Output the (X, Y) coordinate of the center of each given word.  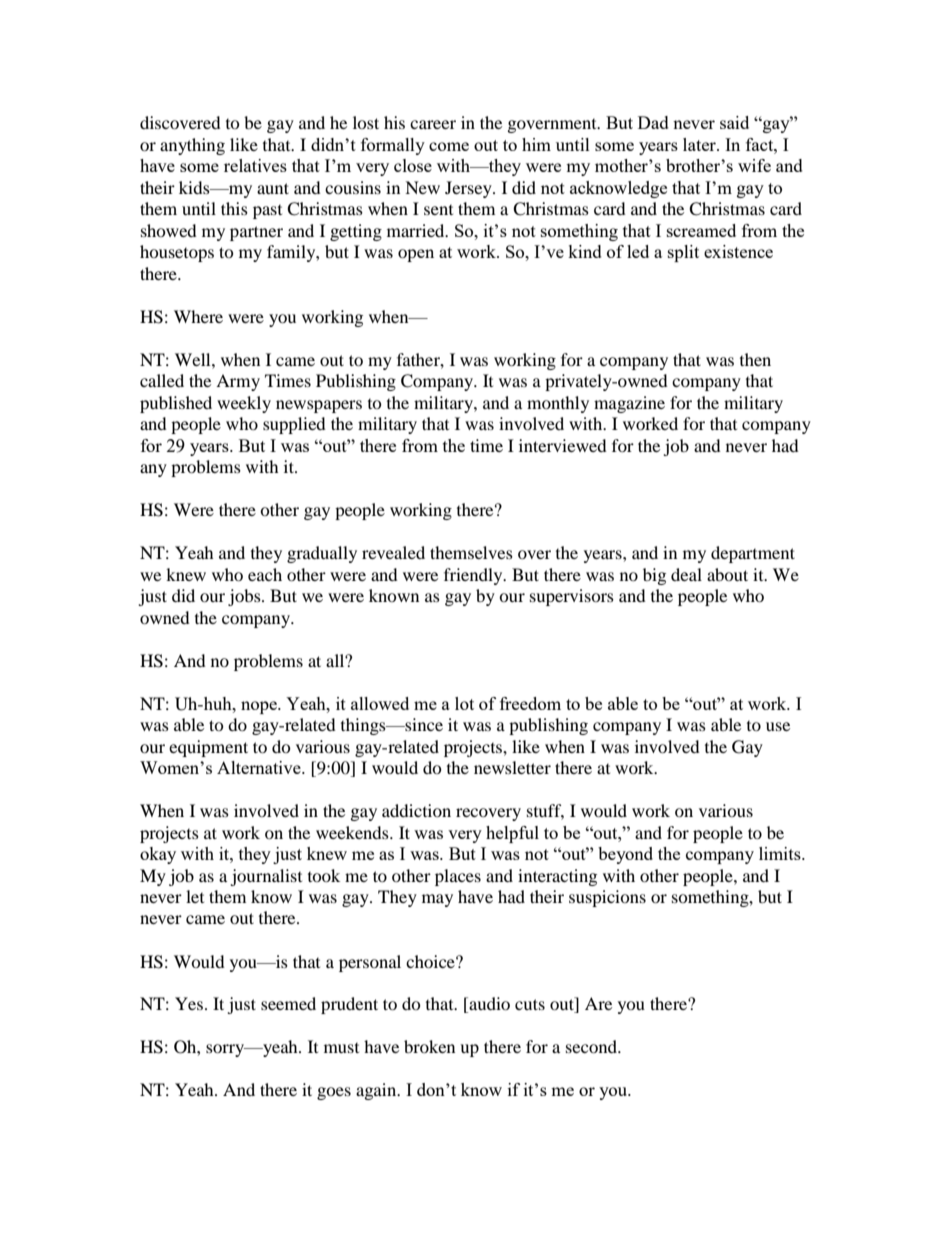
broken (429, 1046)
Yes (189, 1003)
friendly (474, 576)
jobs (245, 597)
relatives (255, 165)
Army (238, 382)
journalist (266, 877)
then (755, 359)
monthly (558, 404)
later (700, 144)
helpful (512, 834)
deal (686, 574)
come (449, 146)
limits (781, 853)
